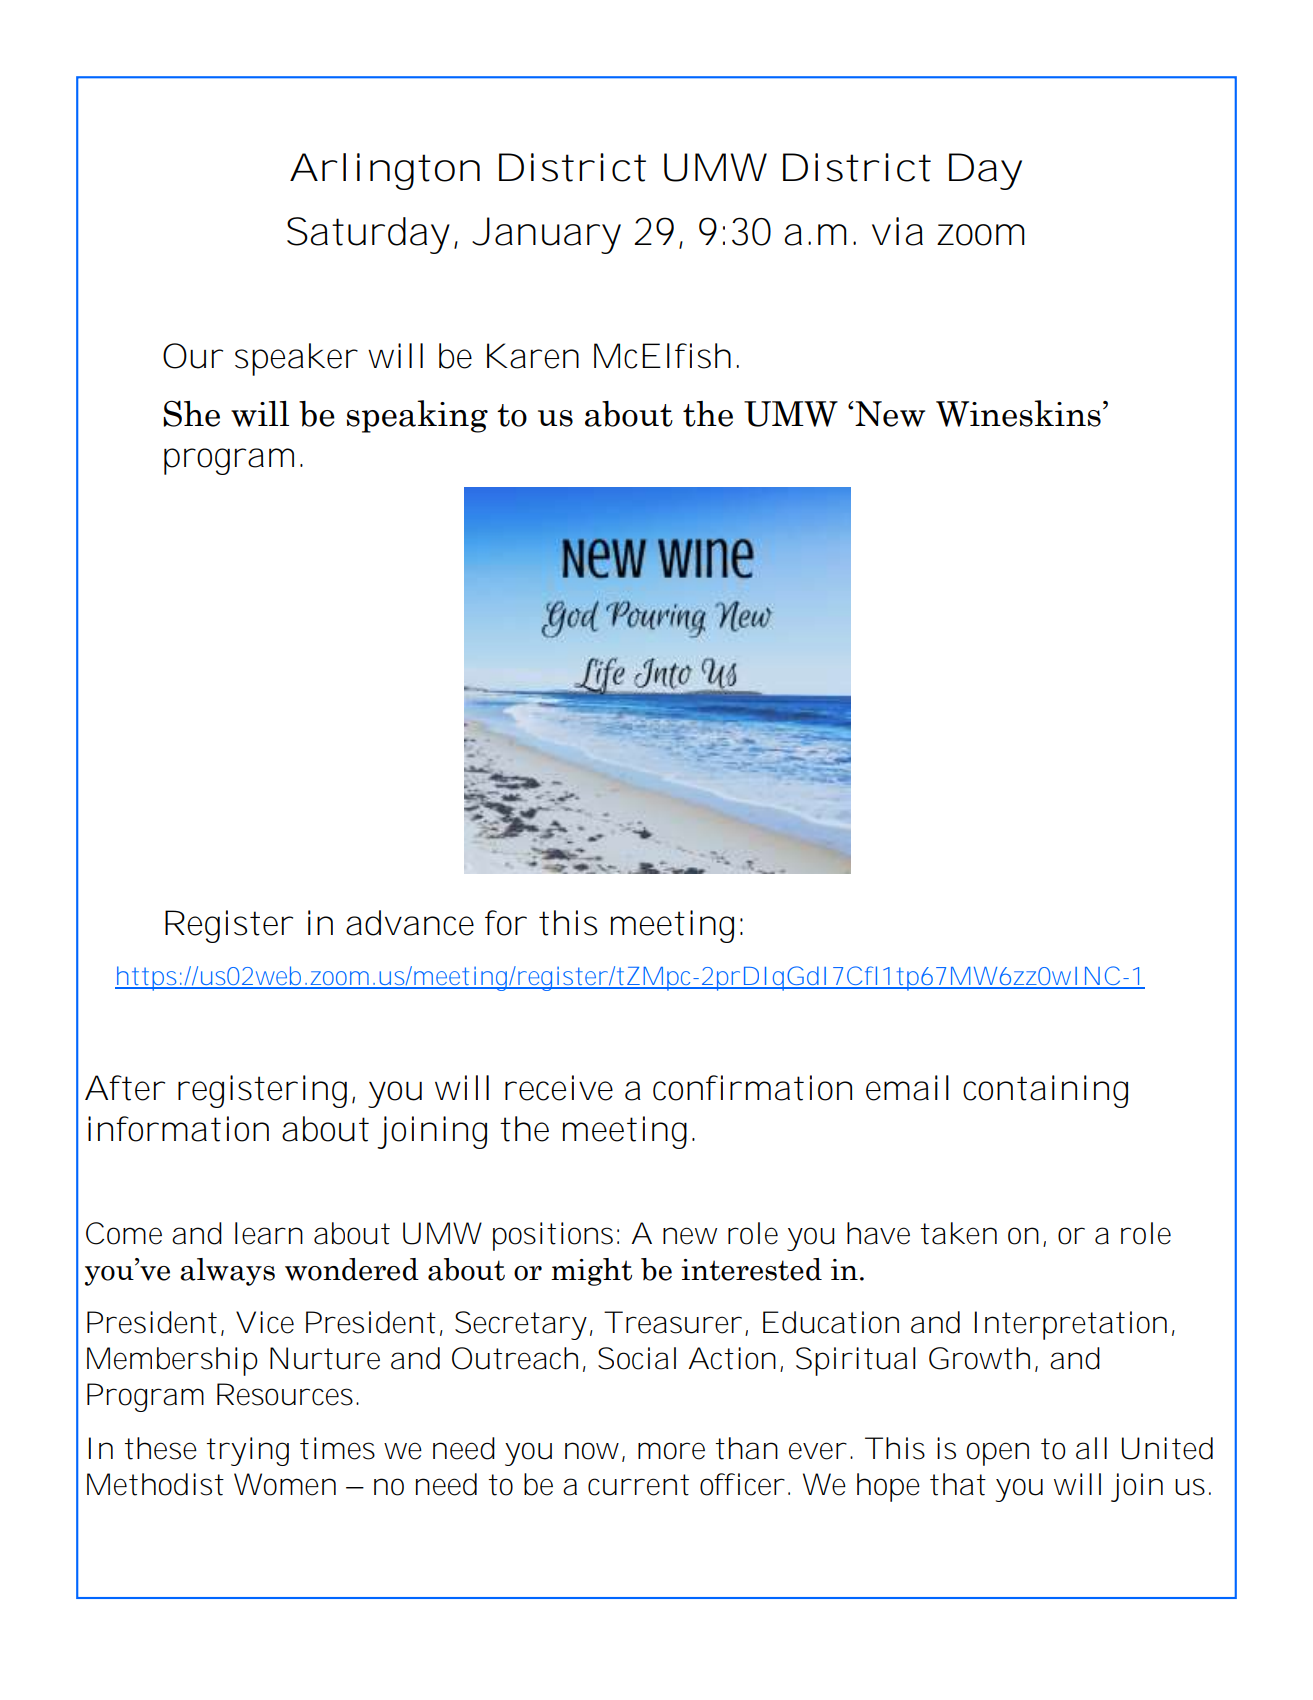  Describe the element at coordinates (417, 416) in the image. I see `speaking` at that location.
